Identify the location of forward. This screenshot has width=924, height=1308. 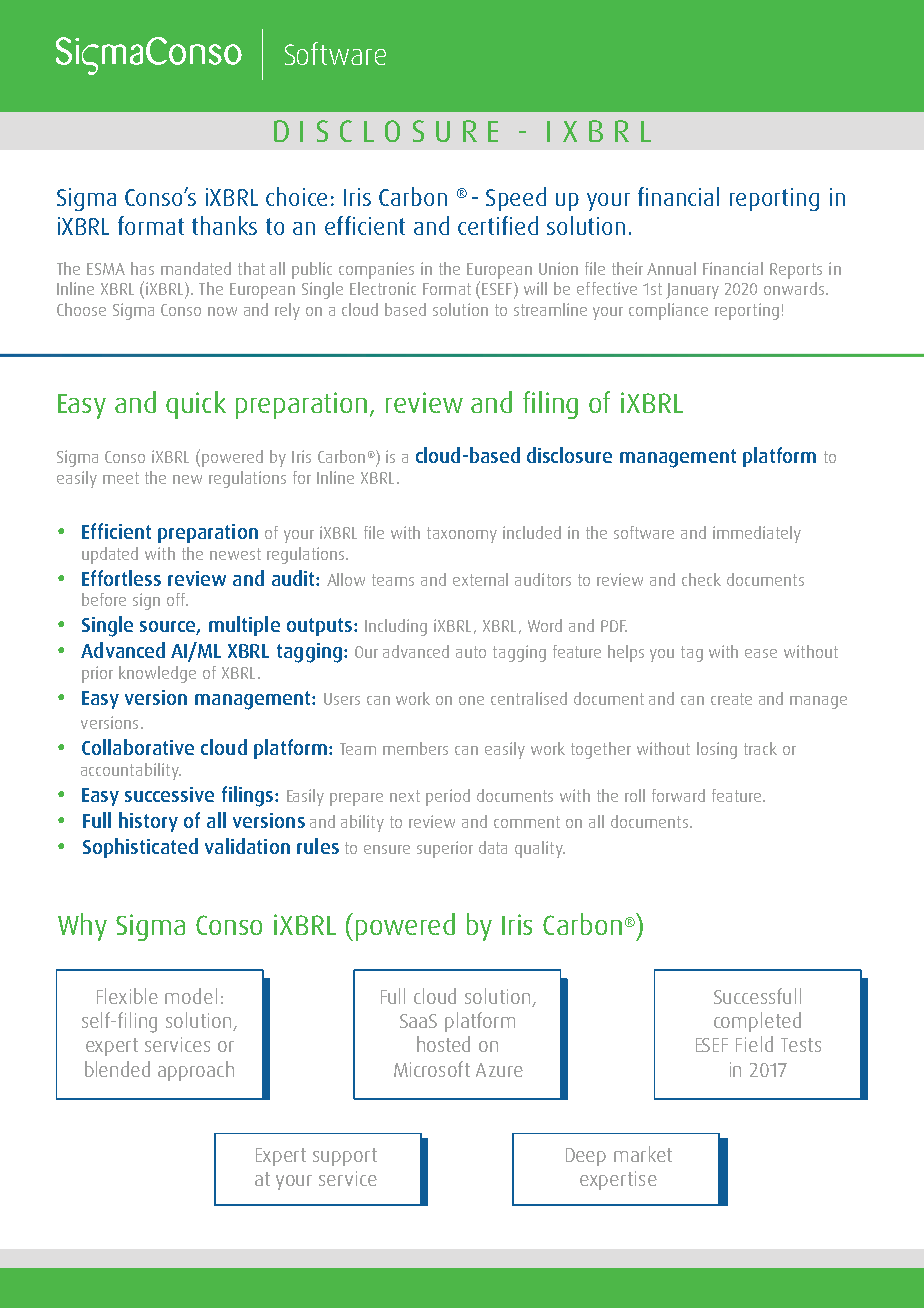
(678, 795).
